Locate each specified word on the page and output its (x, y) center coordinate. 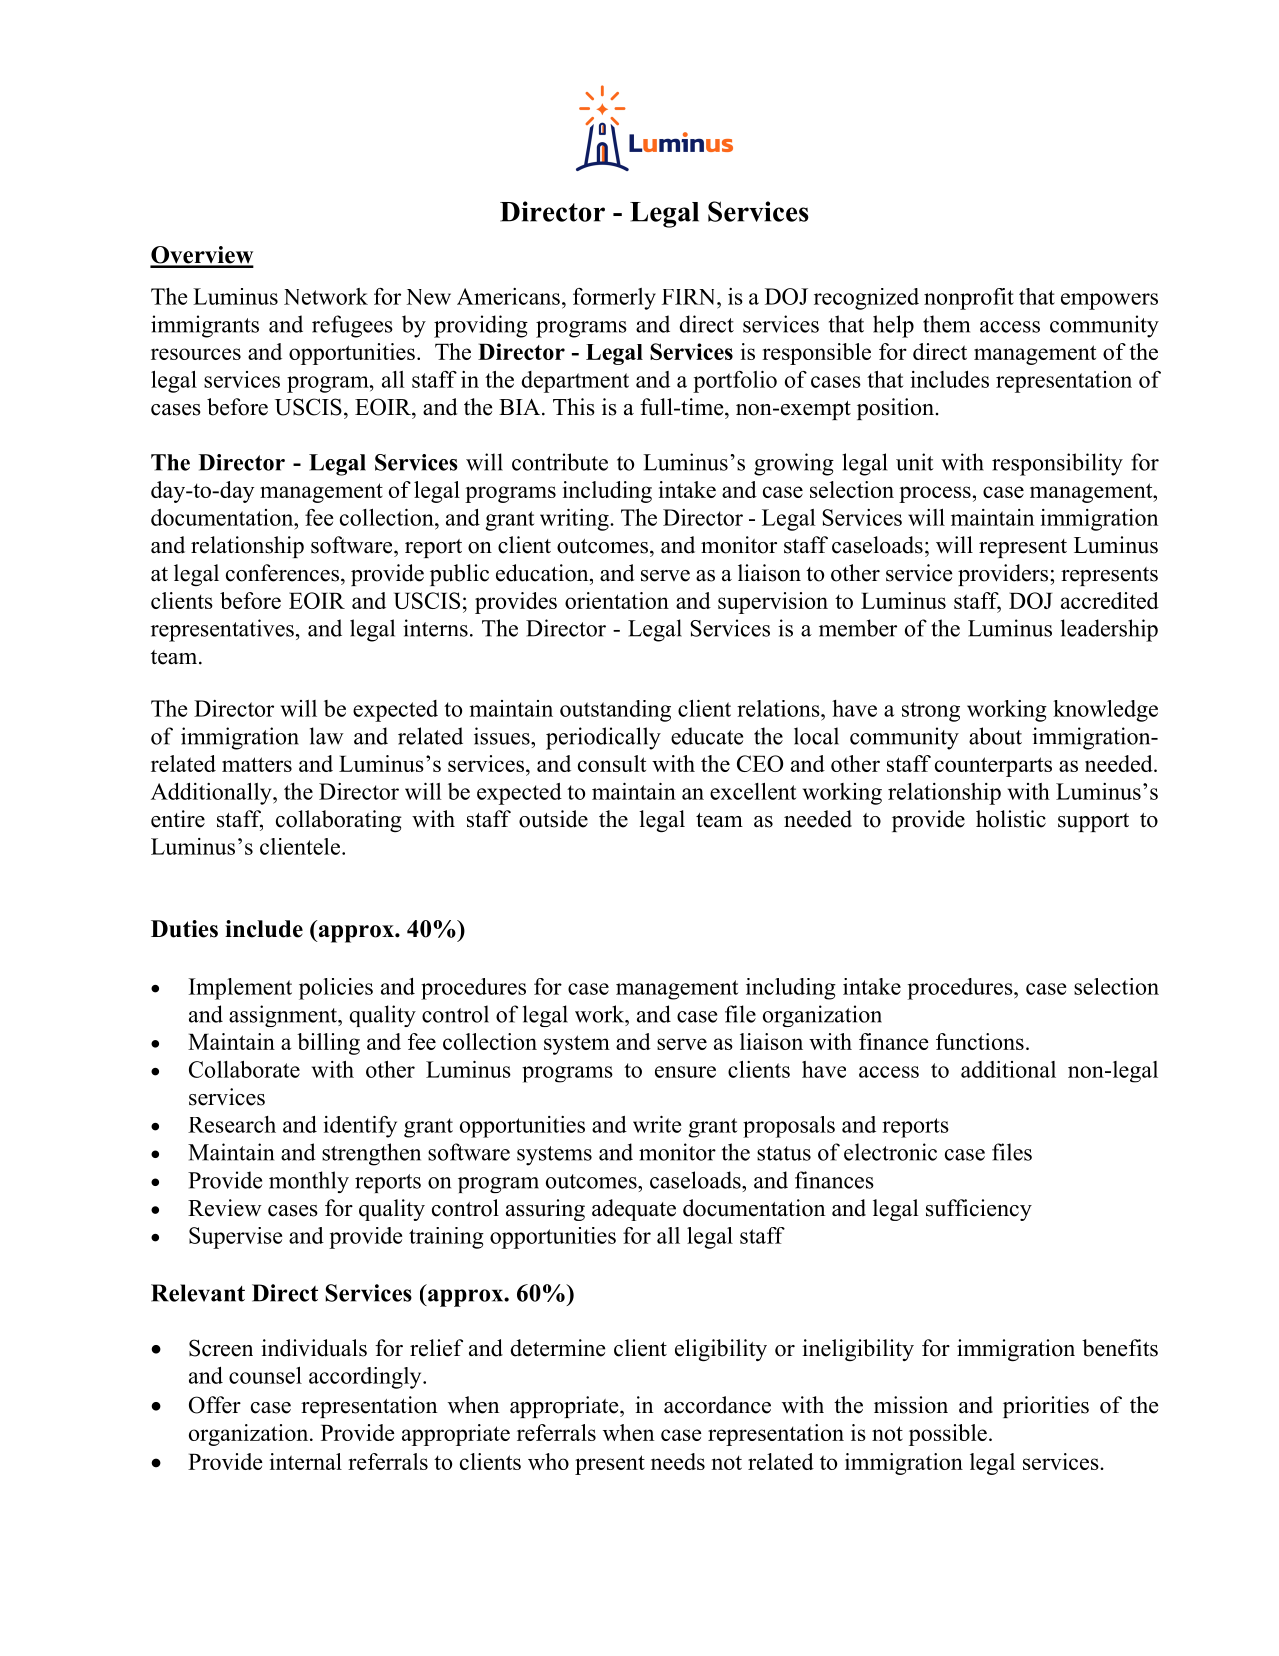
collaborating (339, 821)
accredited (1110, 600)
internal (306, 1461)
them (946, 324)
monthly (309, 1182)
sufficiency (979, 1210)
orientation (617, 600)
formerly (614, 299)
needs (678, 1461)
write (657, 1124)
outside (553, 819)
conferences (282, 573)
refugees (352, 326)
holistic (1011, 819)
